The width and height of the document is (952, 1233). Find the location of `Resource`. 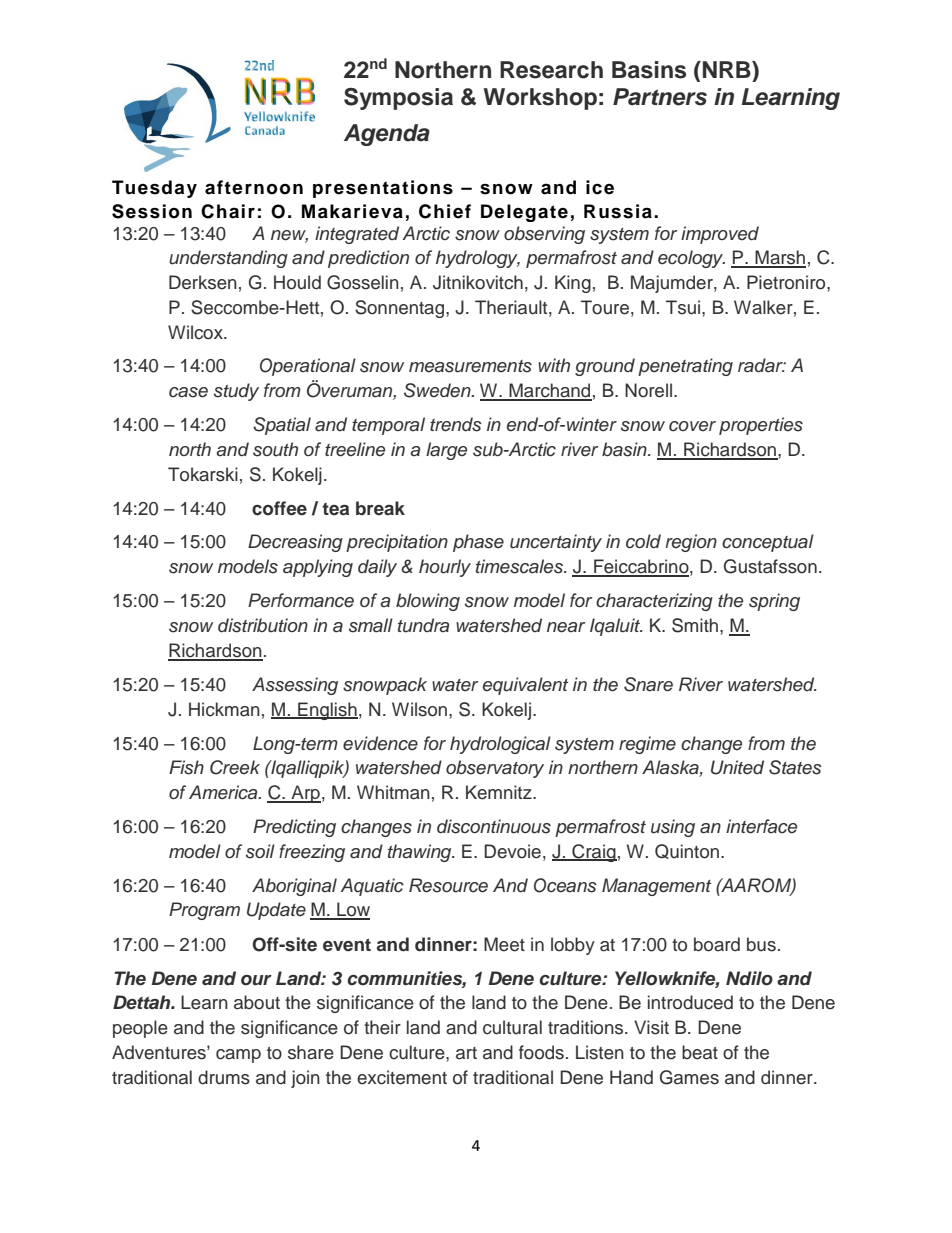

Resource is located at coordinates (448, 885).
